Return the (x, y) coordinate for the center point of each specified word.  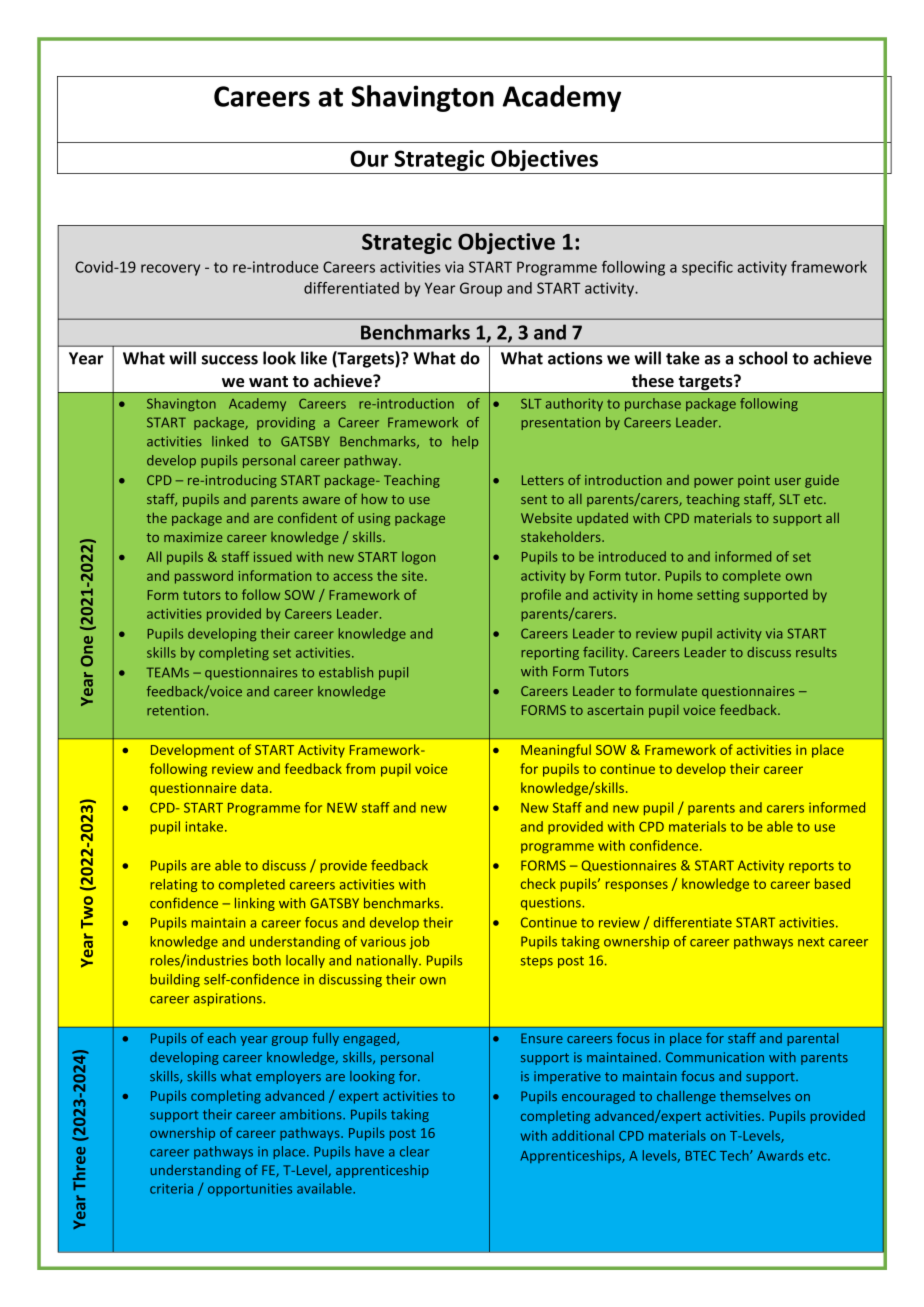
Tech (735, 1155)
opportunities (250, 1189)
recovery (170, 270)
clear (414, 1151)
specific (707, 268)
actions (575, 358)
